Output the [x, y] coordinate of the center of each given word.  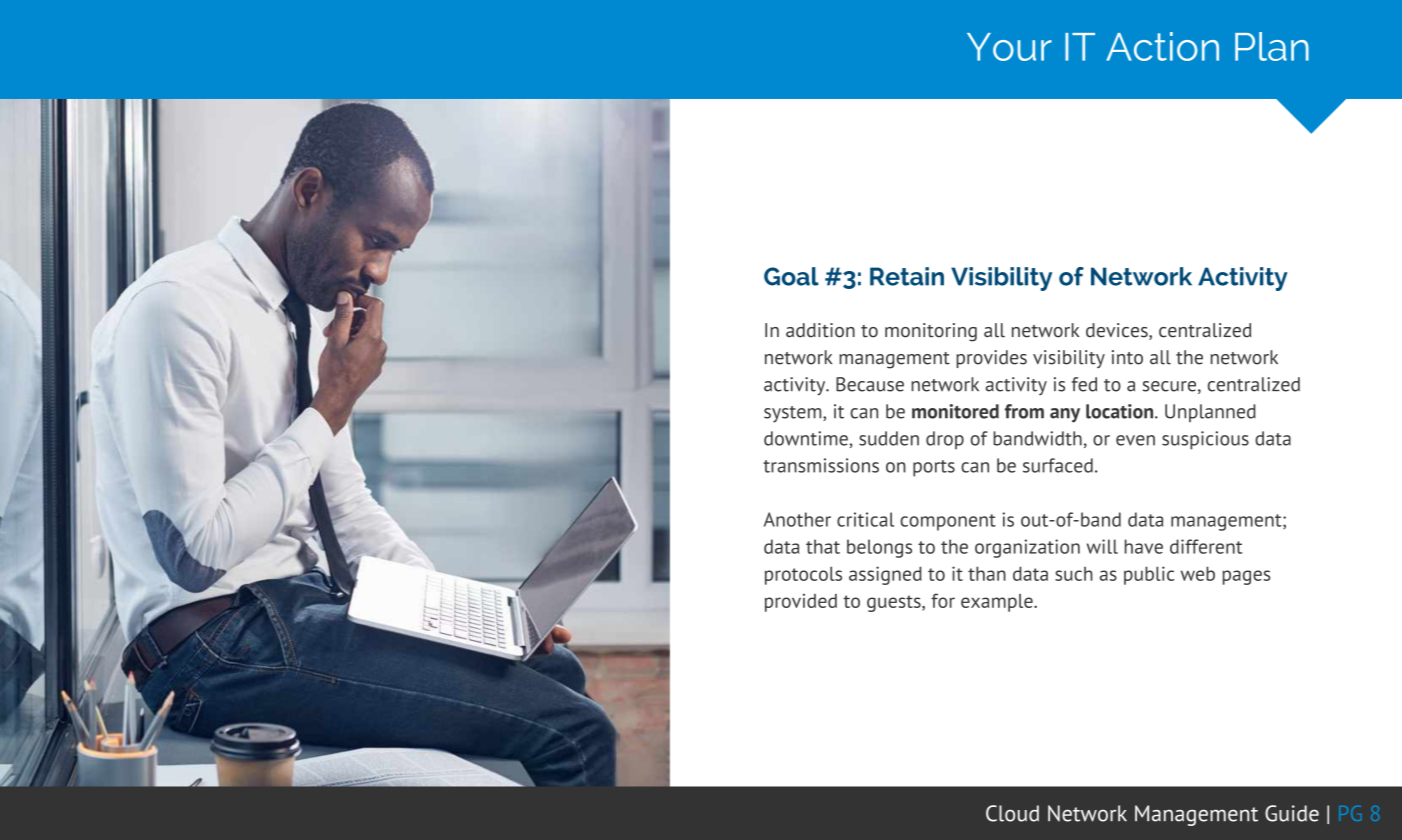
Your [1009, 47]
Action [1162, 46]
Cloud [1012, 813]
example [998, 603]
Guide [1292, 813]
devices [1118, 331]
